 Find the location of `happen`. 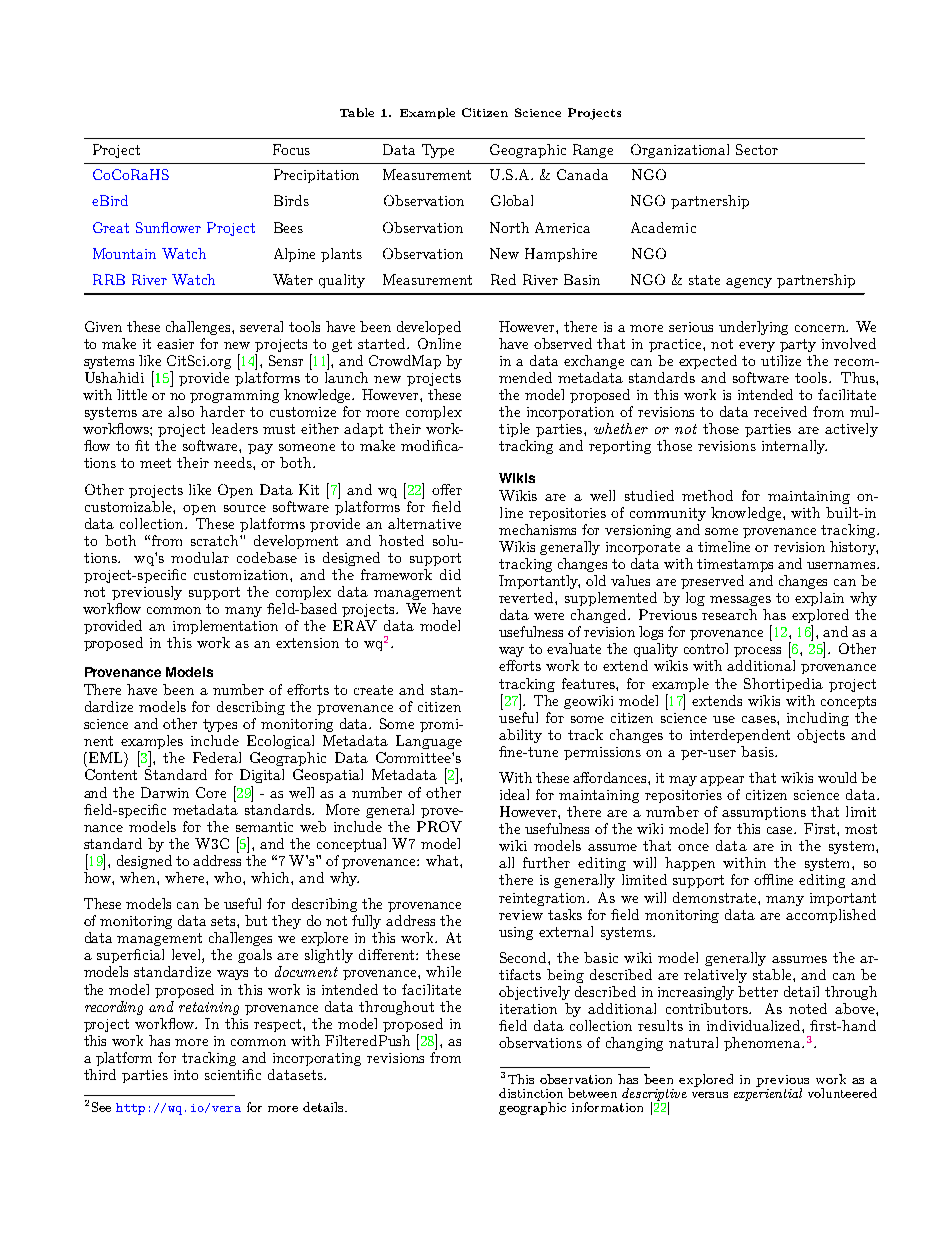

happen is located at coordinates (690, 864).
